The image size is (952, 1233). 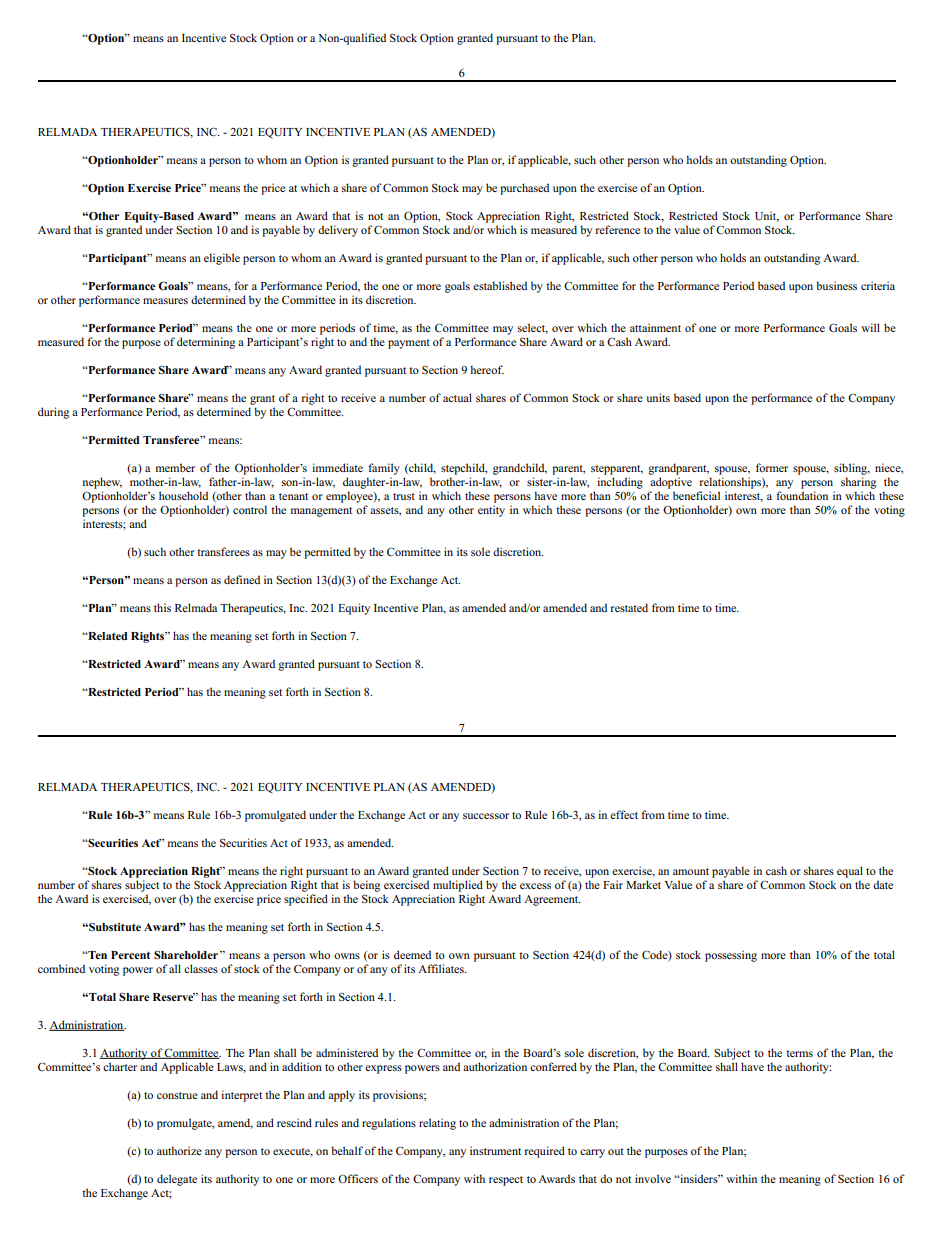 What do you see at coordinates (653, 1178) in the page?
I see `involve` at bounding box center [653, 1178].
